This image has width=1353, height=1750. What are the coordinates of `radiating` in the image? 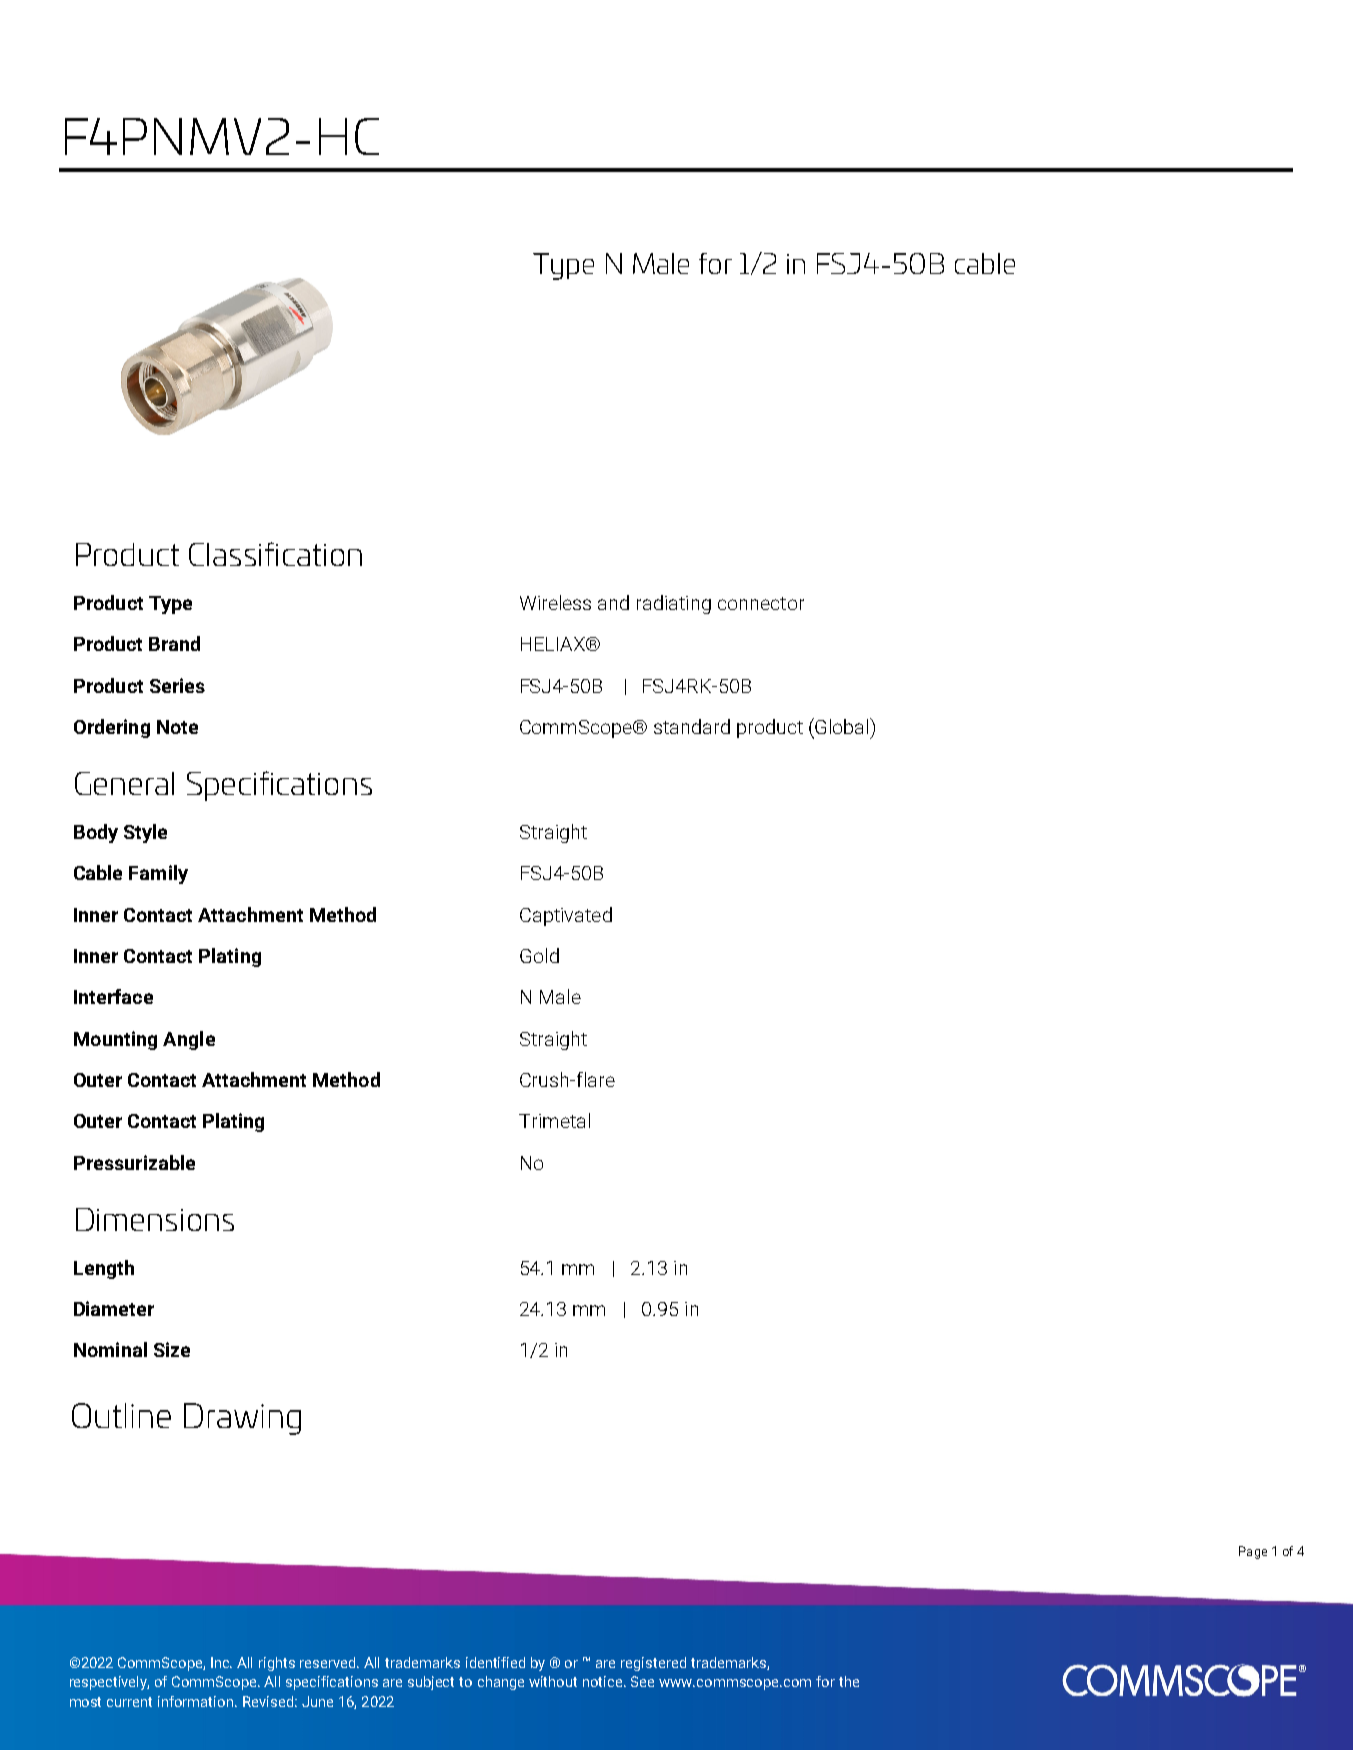 It's located at (674, 604).
